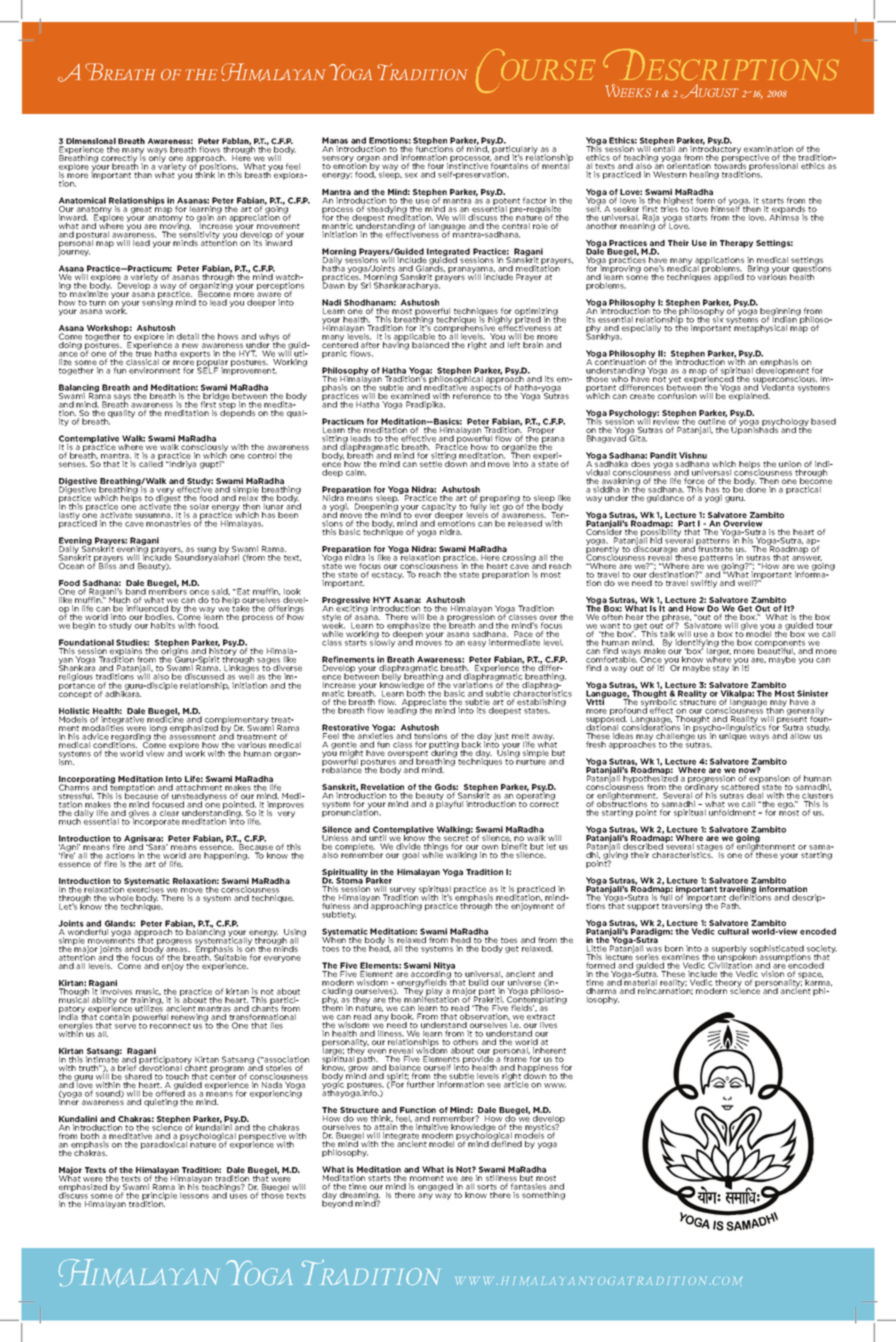  Describe the element at coordinates (535, 71) in the image. I see `Course` at that location.
